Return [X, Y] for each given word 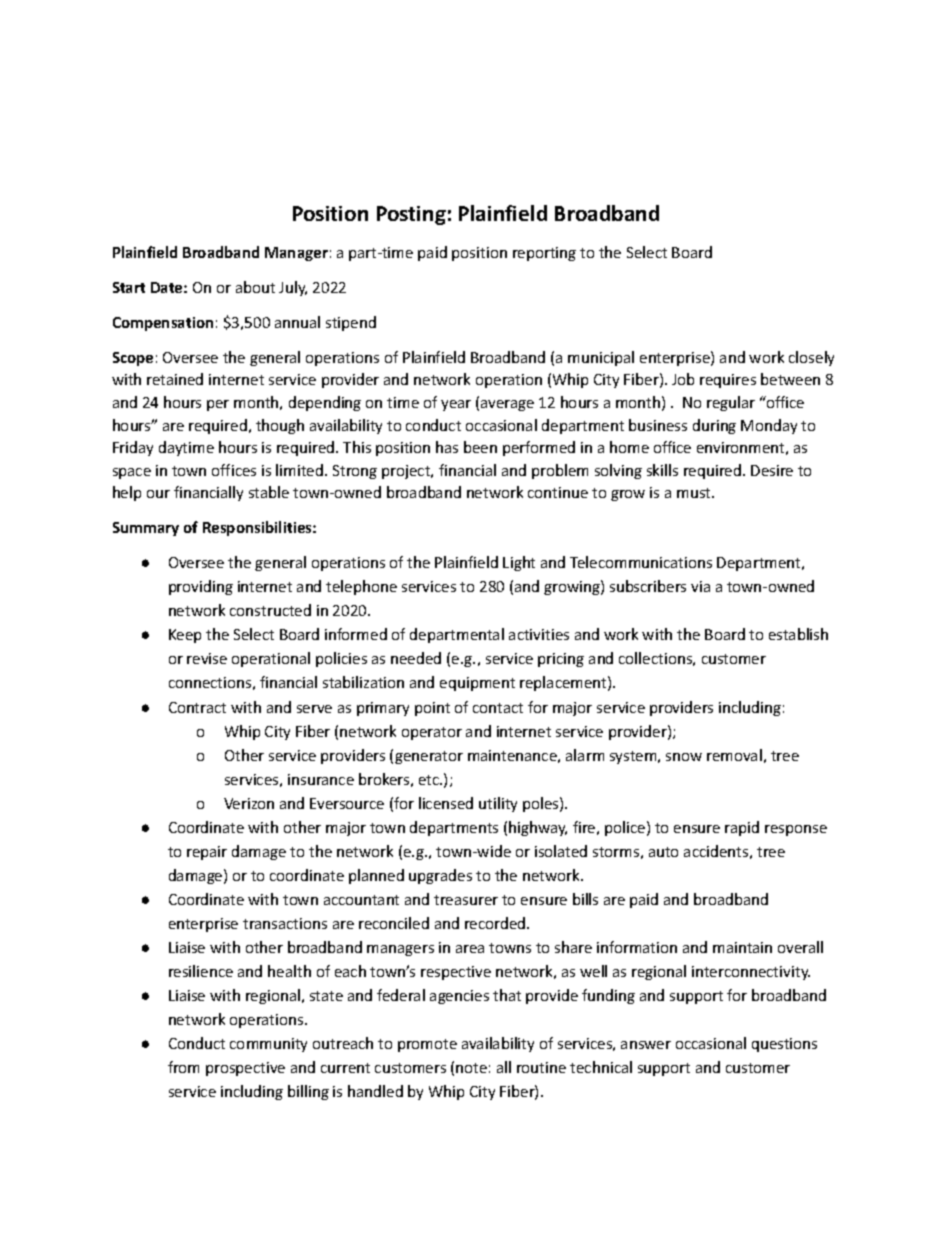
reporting [544, 254]
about [255, 287]
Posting [411, 215]
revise [207, 658]
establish [798, 634]
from [183, 1067]
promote [427, 1045]
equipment [477, 684]
